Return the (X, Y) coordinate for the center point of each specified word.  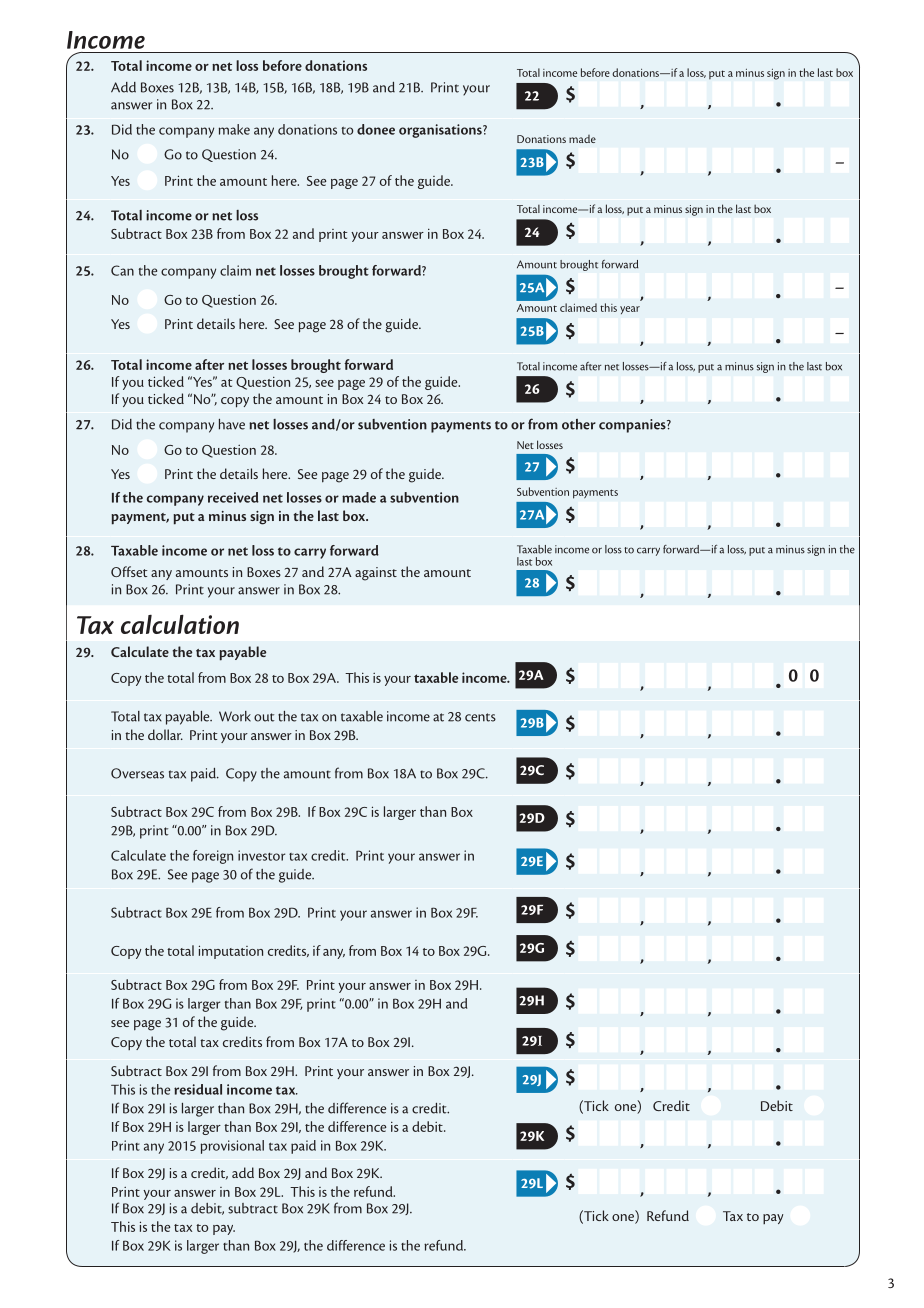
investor (261, 855)
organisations (441, 131)
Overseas (137, 773)
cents (480, 717)
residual (198, 1089)
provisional (232, 1147)
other (579, 424)
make (234, 129)
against (376, 574)
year (630, 310)
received (233, 497)
